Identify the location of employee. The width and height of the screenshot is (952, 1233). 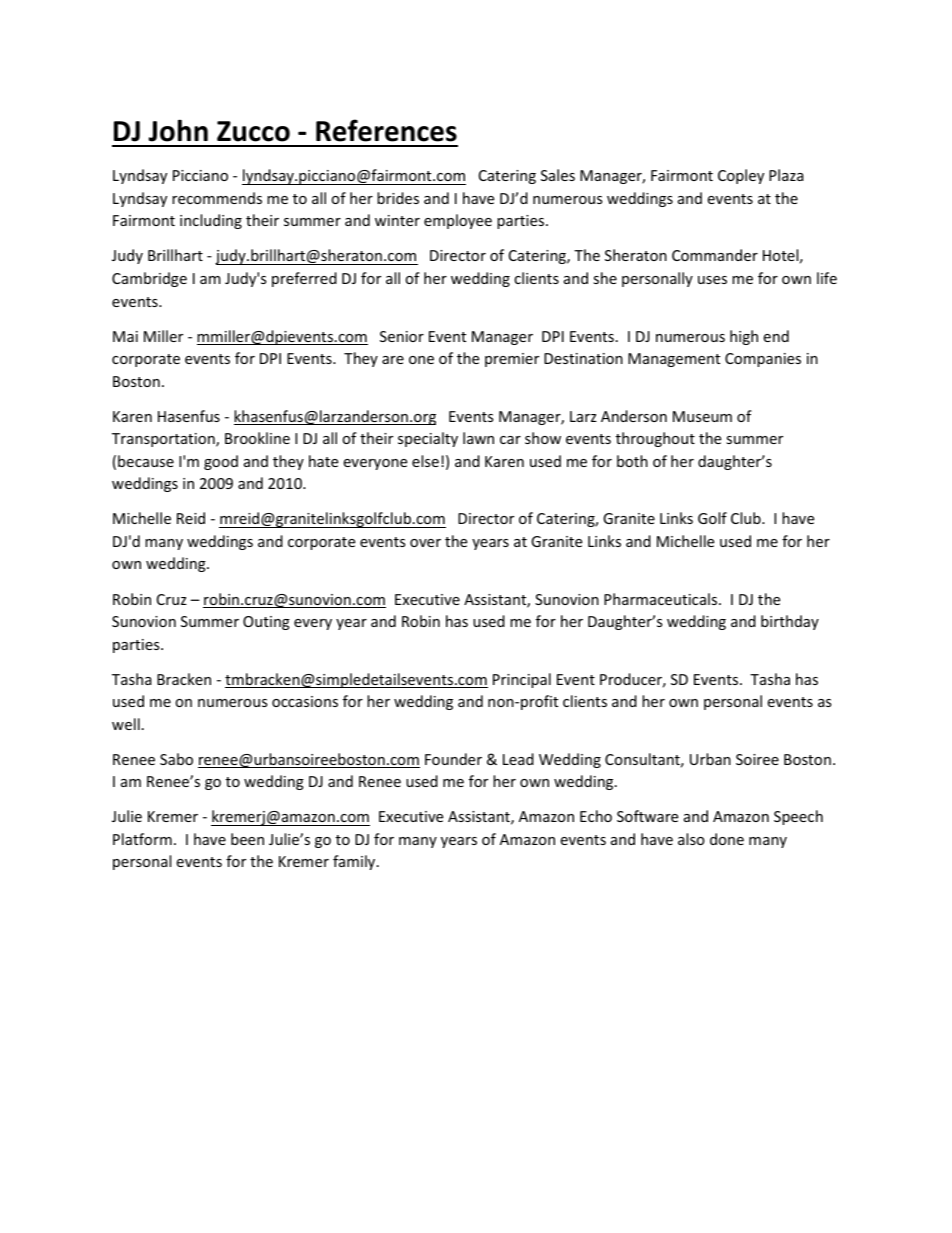
(458, 221).
